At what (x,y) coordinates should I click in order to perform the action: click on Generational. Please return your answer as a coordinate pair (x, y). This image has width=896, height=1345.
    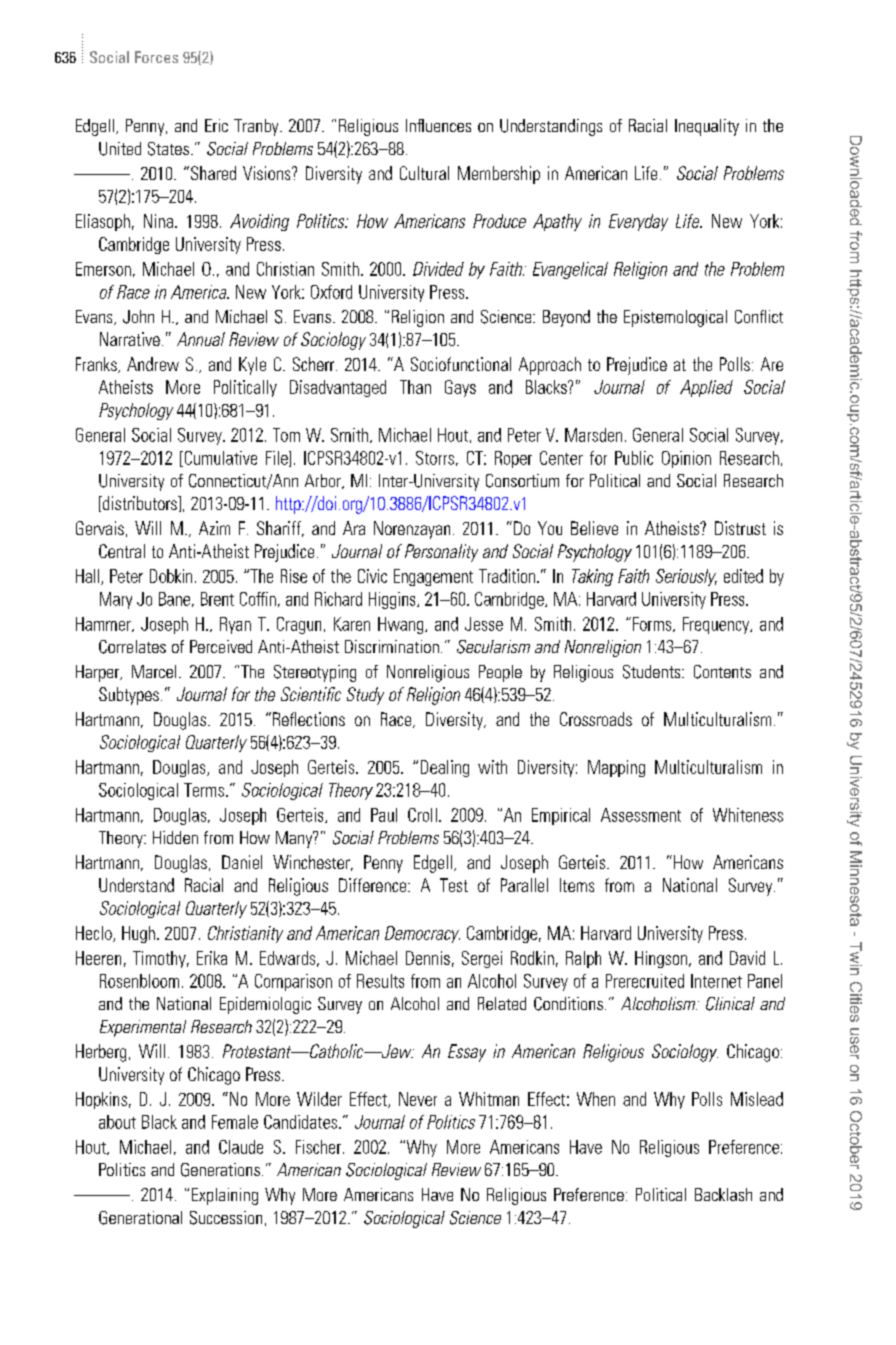
    Looking at the image, I should click on (140, 1218).
